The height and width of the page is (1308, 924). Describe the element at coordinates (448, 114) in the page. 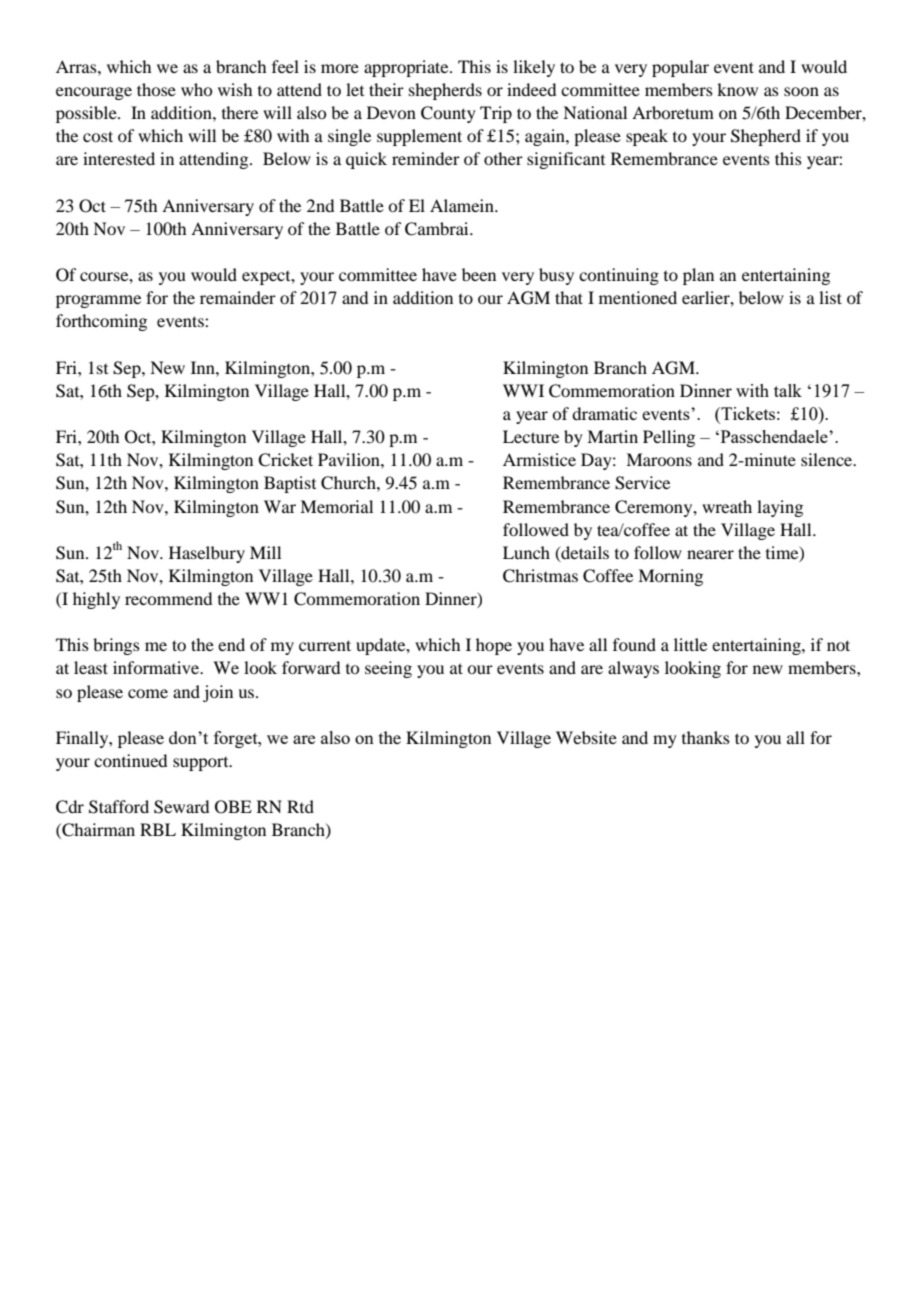

I see `County` at that location.
